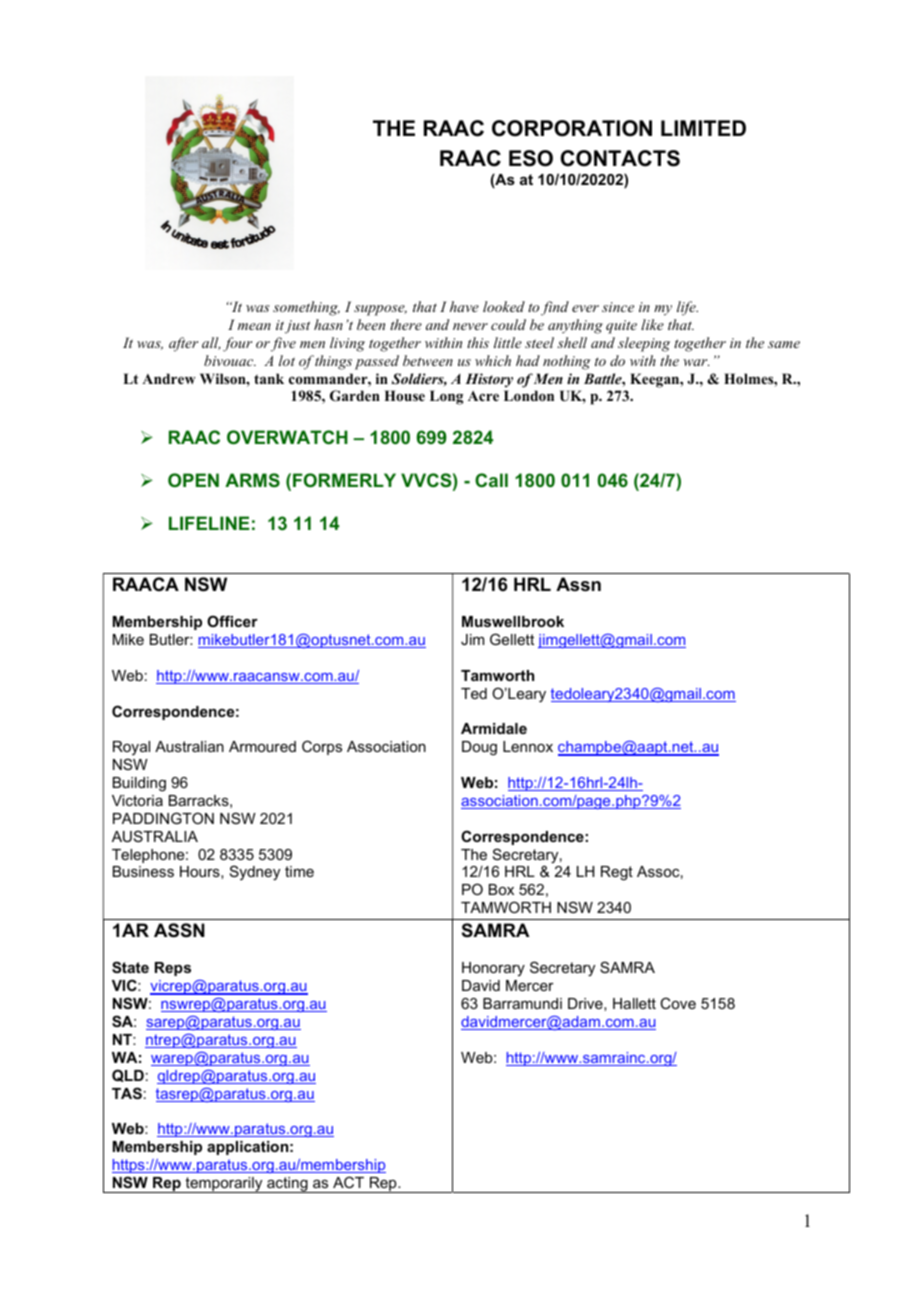 The width and height of the image is (924, 1308). Describe the element at coordinates (703, 128) in the image. I see `LIMITED` at that location.
